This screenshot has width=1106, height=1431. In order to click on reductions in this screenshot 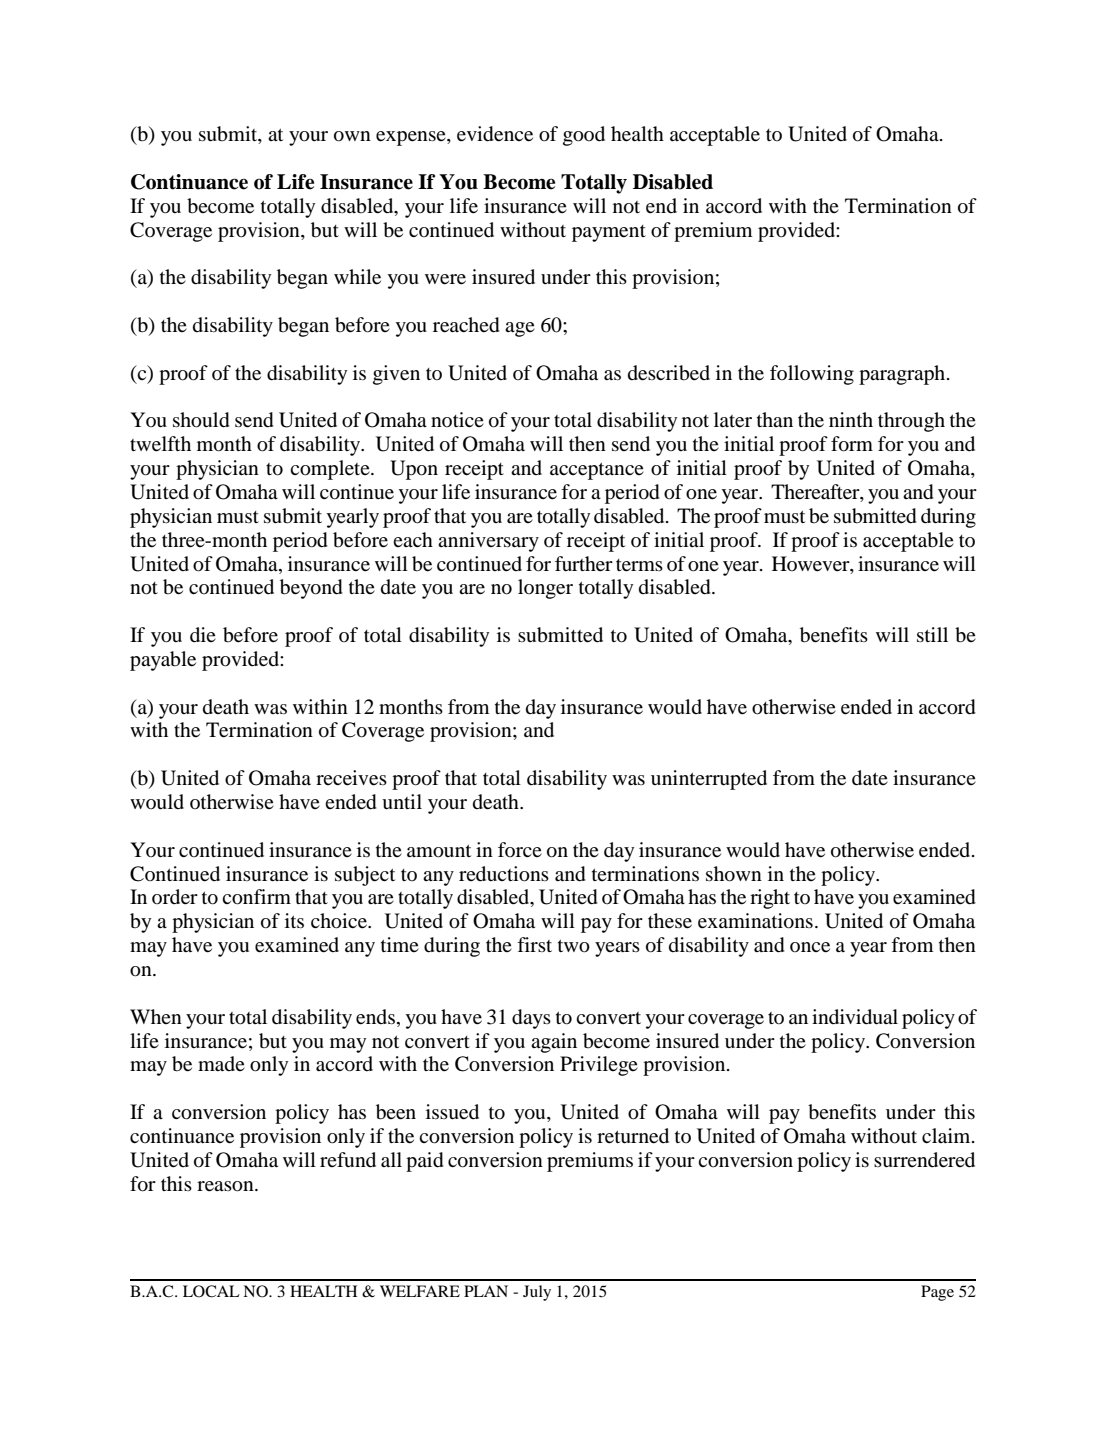, I will do `click(504, 874)`.
